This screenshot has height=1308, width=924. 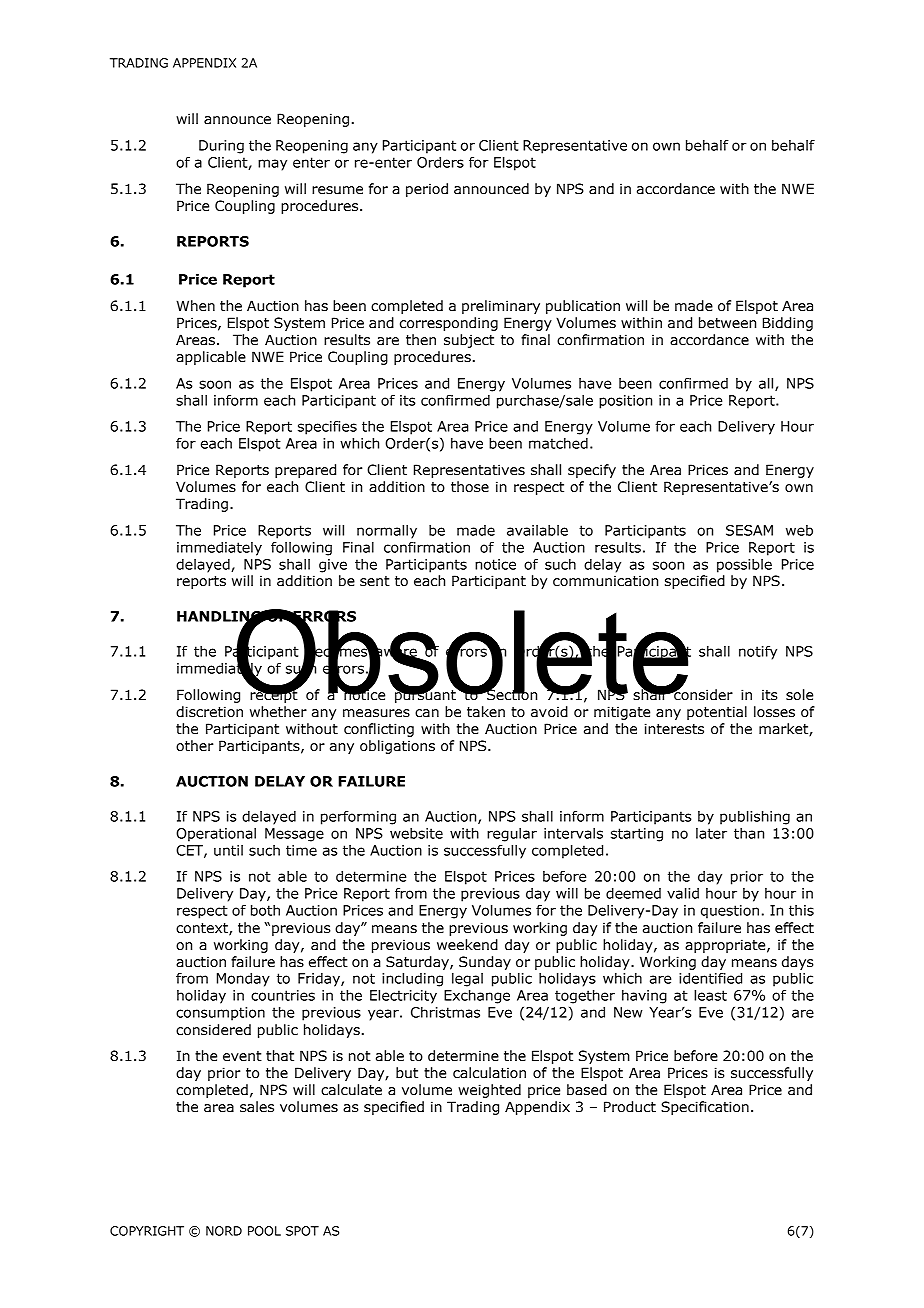 What do you see at coordinates (489, 1091) in the screenshot?
I see `weighted` at bounding box center [489, 1091].
